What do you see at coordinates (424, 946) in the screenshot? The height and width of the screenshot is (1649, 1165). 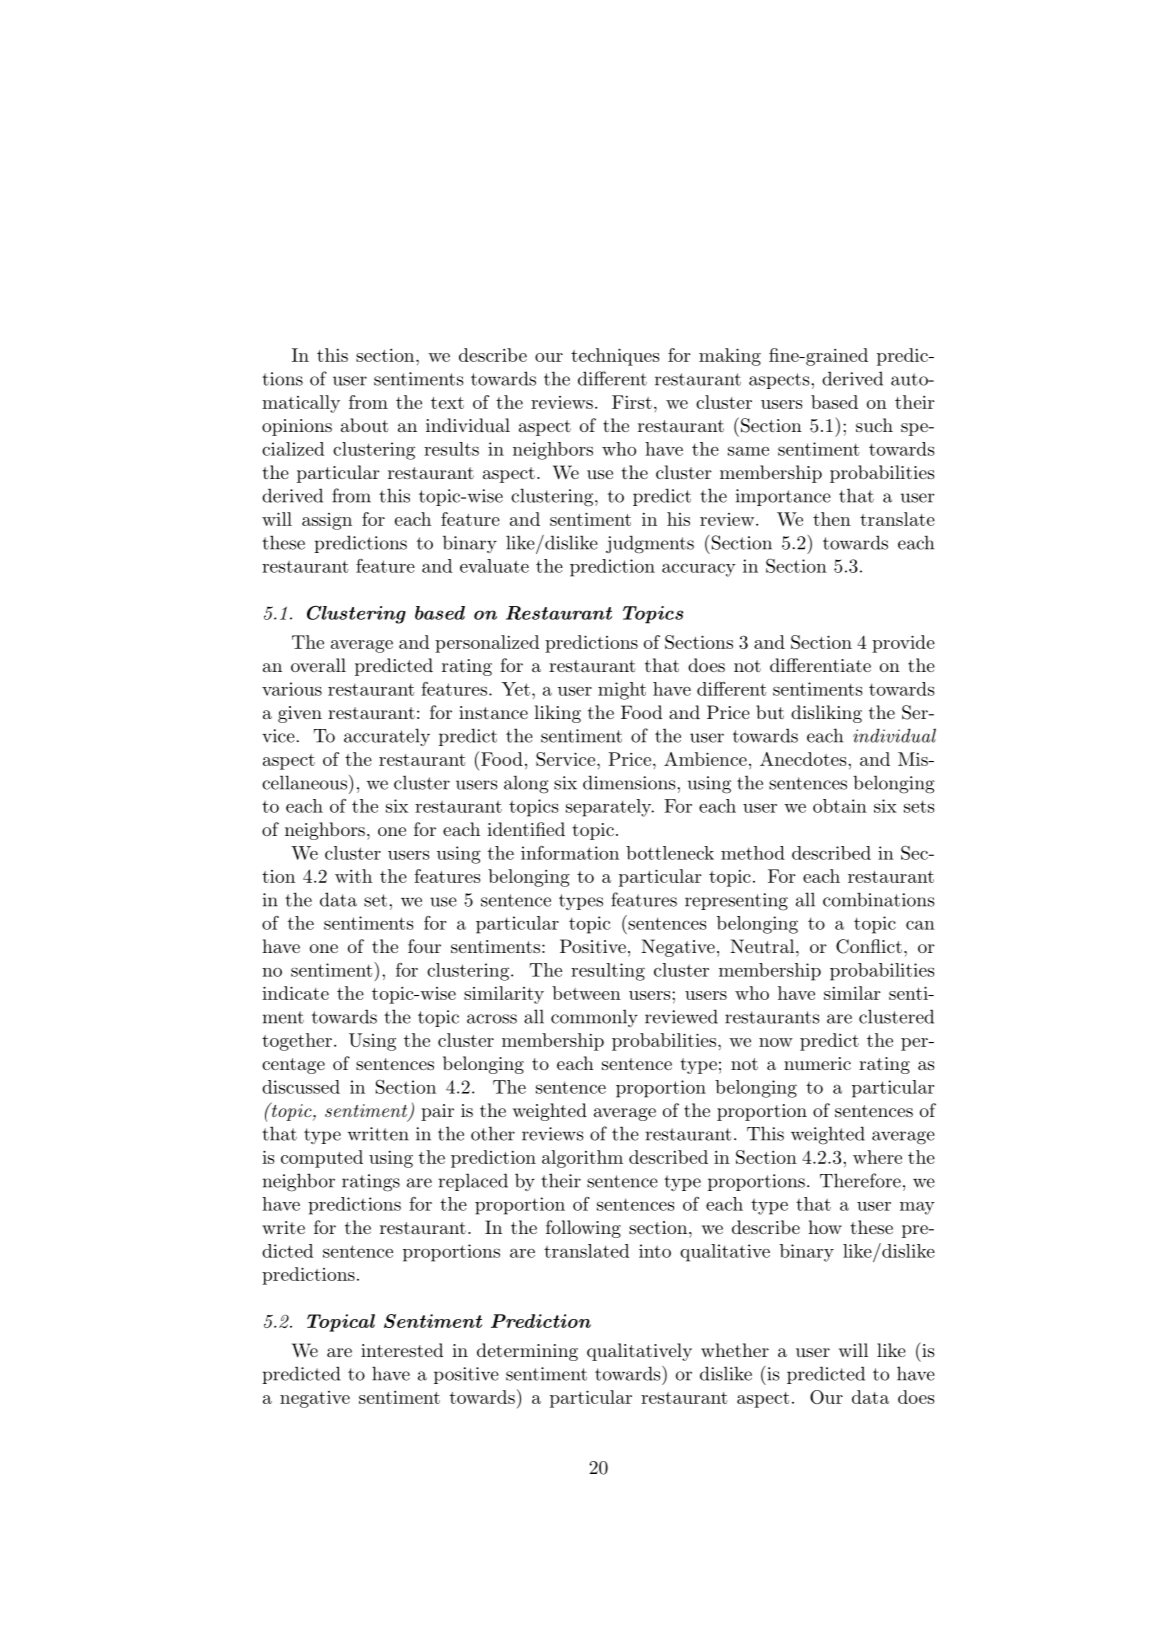 I see `four` at bounding box center [424, 946].
